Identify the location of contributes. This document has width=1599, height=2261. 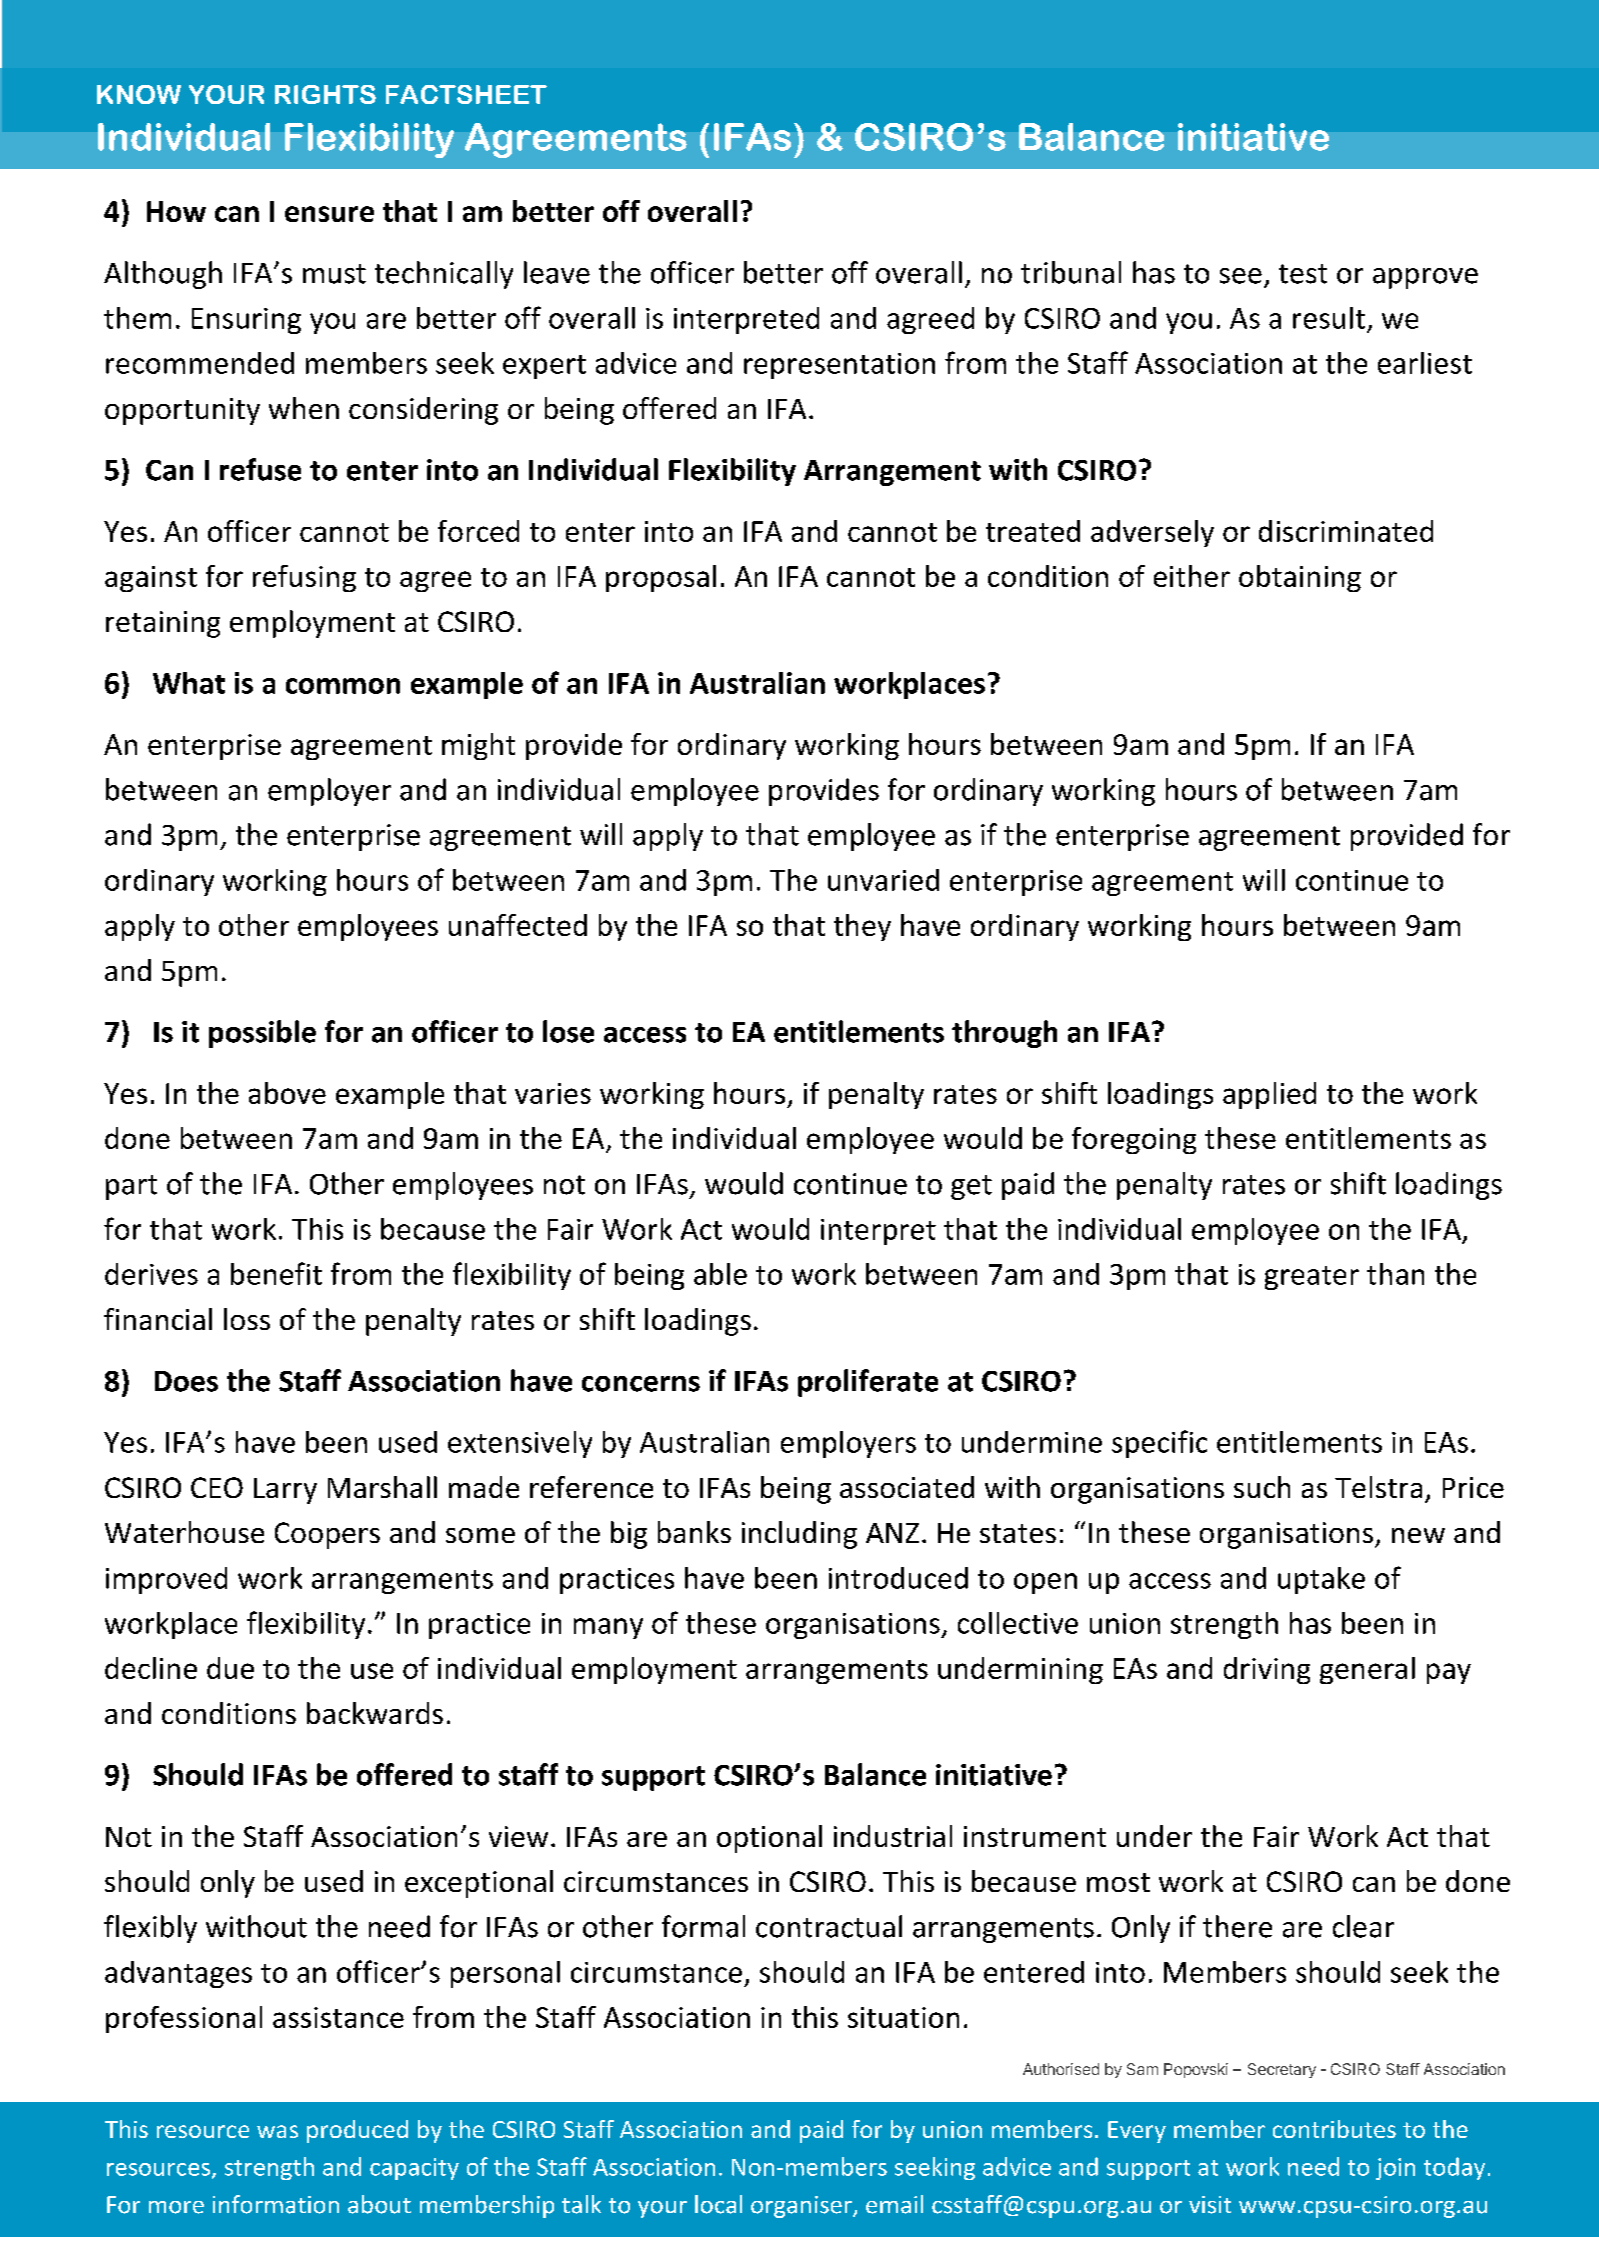
(1334, 2129).
